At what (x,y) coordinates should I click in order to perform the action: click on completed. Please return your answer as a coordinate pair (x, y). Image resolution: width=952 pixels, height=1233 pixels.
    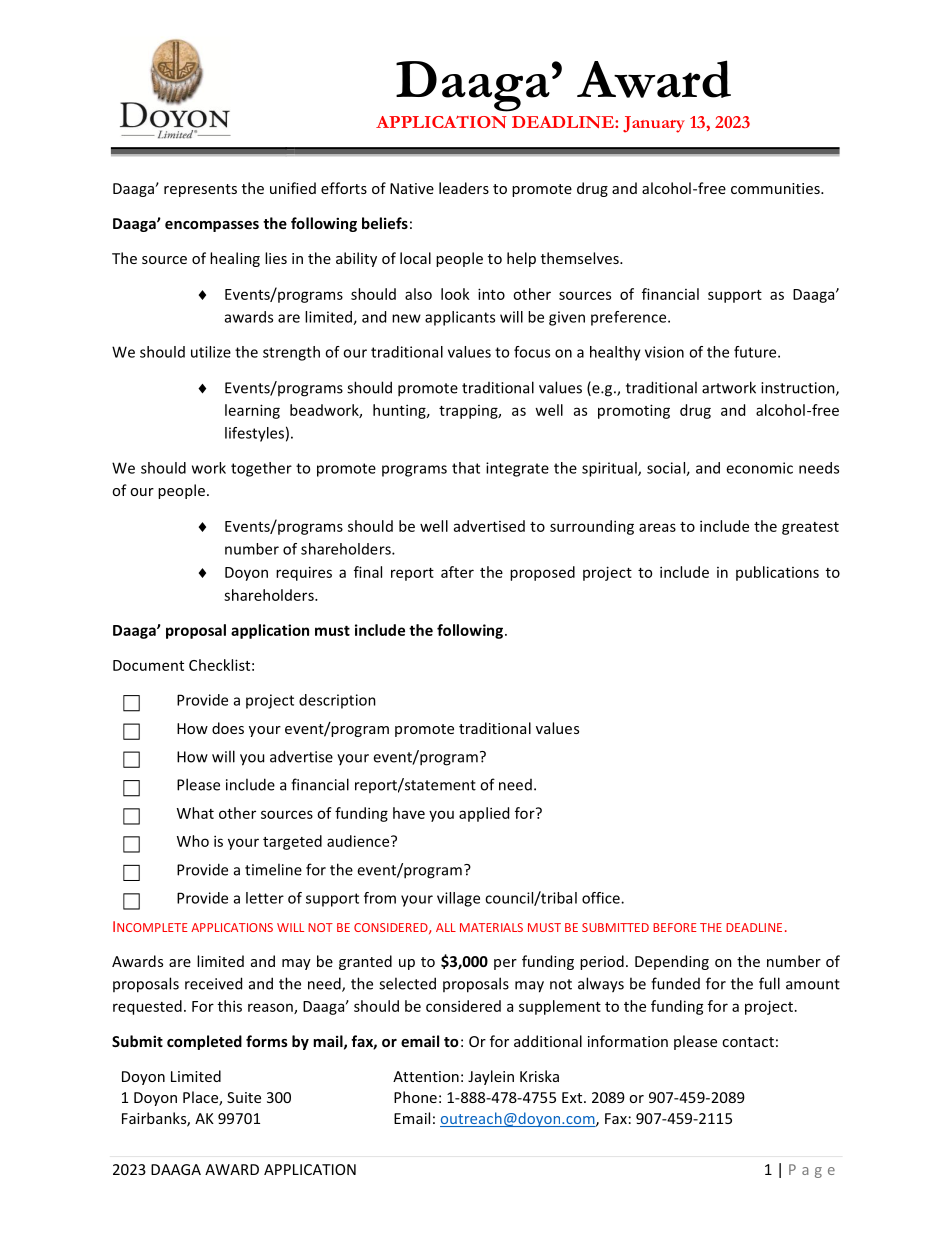
    Looking at the image, I should click on (204, 1042).
